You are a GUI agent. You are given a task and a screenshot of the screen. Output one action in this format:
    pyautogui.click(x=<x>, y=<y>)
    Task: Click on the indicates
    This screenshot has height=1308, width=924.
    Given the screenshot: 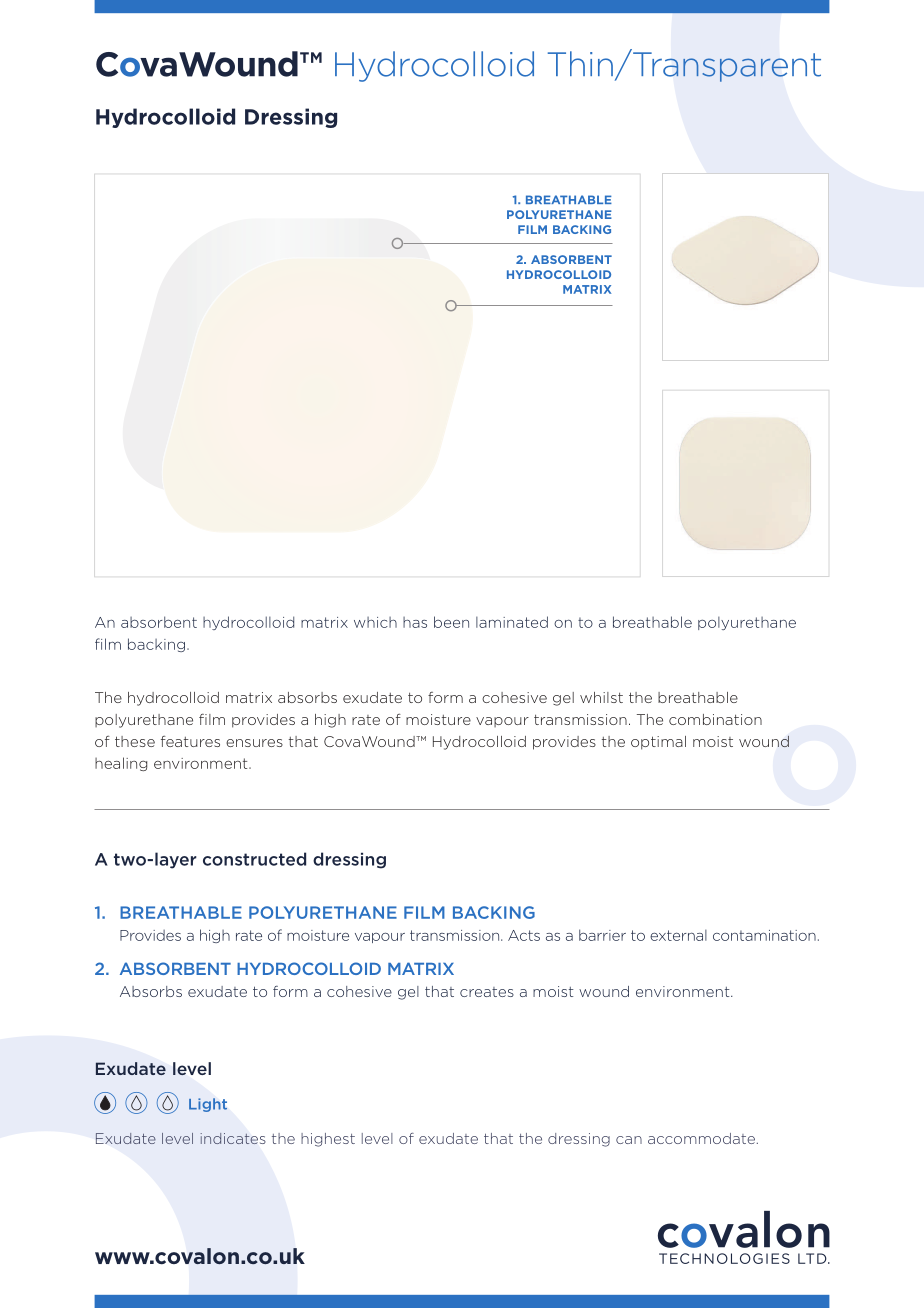 What is the action you would take?
    pyautogui.click(x=232, y=1138)
